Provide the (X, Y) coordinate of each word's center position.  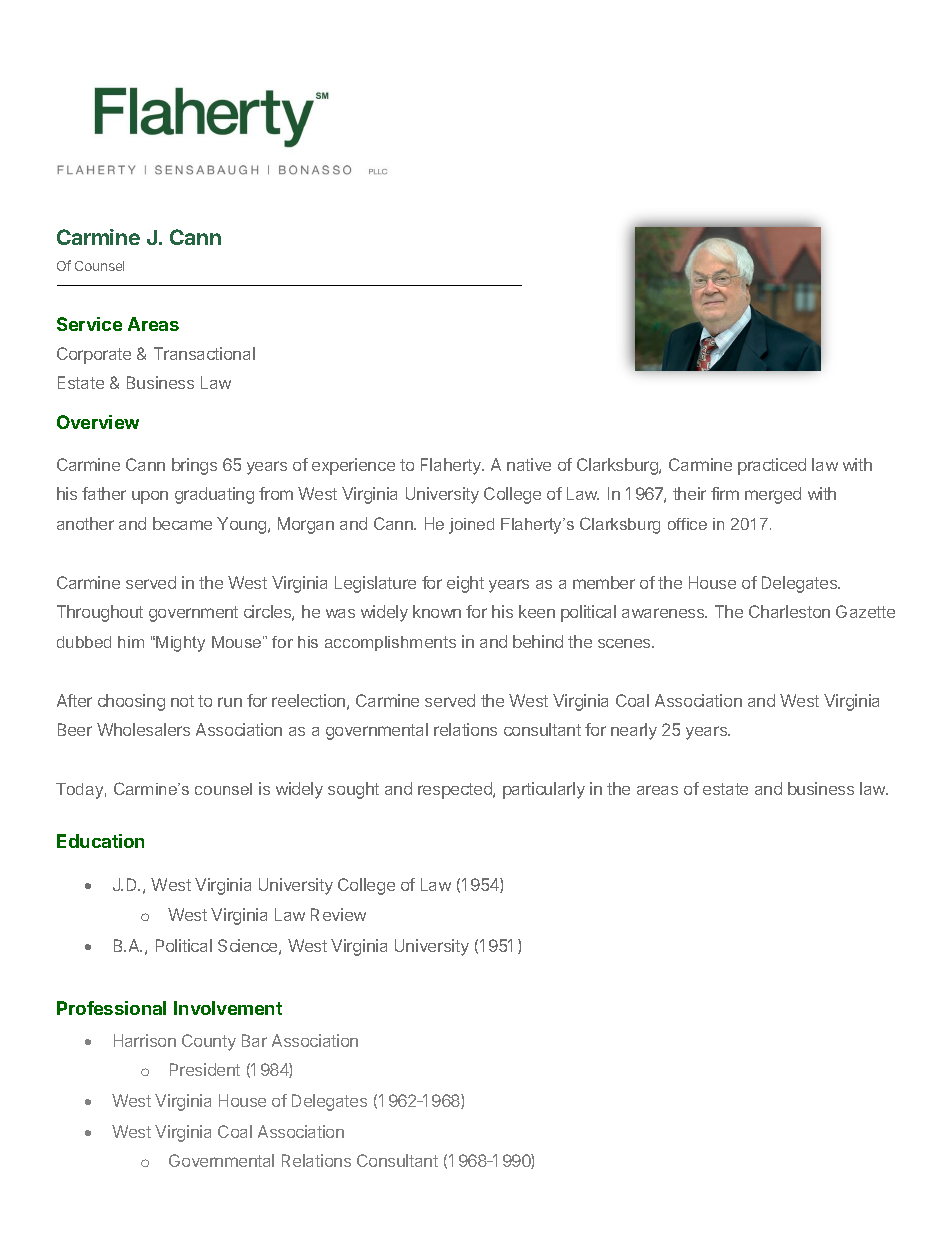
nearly (634, 731)
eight (465, 584)
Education (100, 841)
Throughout (100, 613)
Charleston (789, 611)
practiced (772, 466)
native (529, 464)
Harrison (145, 1040)
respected (456, 790)
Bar (254, 1040)
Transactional (204, 353)
